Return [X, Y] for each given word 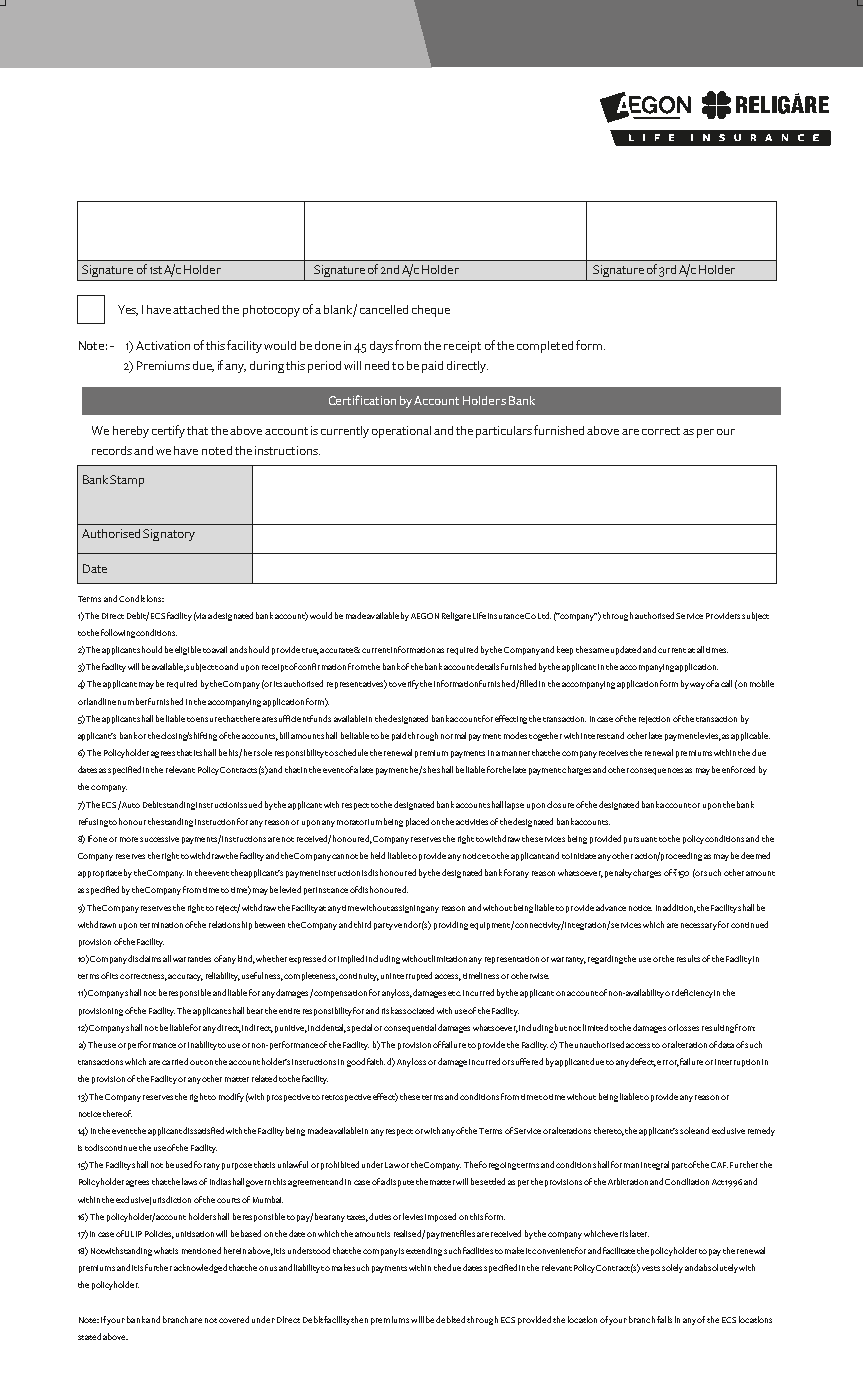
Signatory [169, 535]
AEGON [425, 616]
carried [175, 1061]
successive [159, 839]
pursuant [640, 840]
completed [545, 347]
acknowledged [200, 1268]
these [410, 1096]
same [599, 650]
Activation [163, 345]
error [668, 1063]
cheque [431, 311]
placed [417, 822]
